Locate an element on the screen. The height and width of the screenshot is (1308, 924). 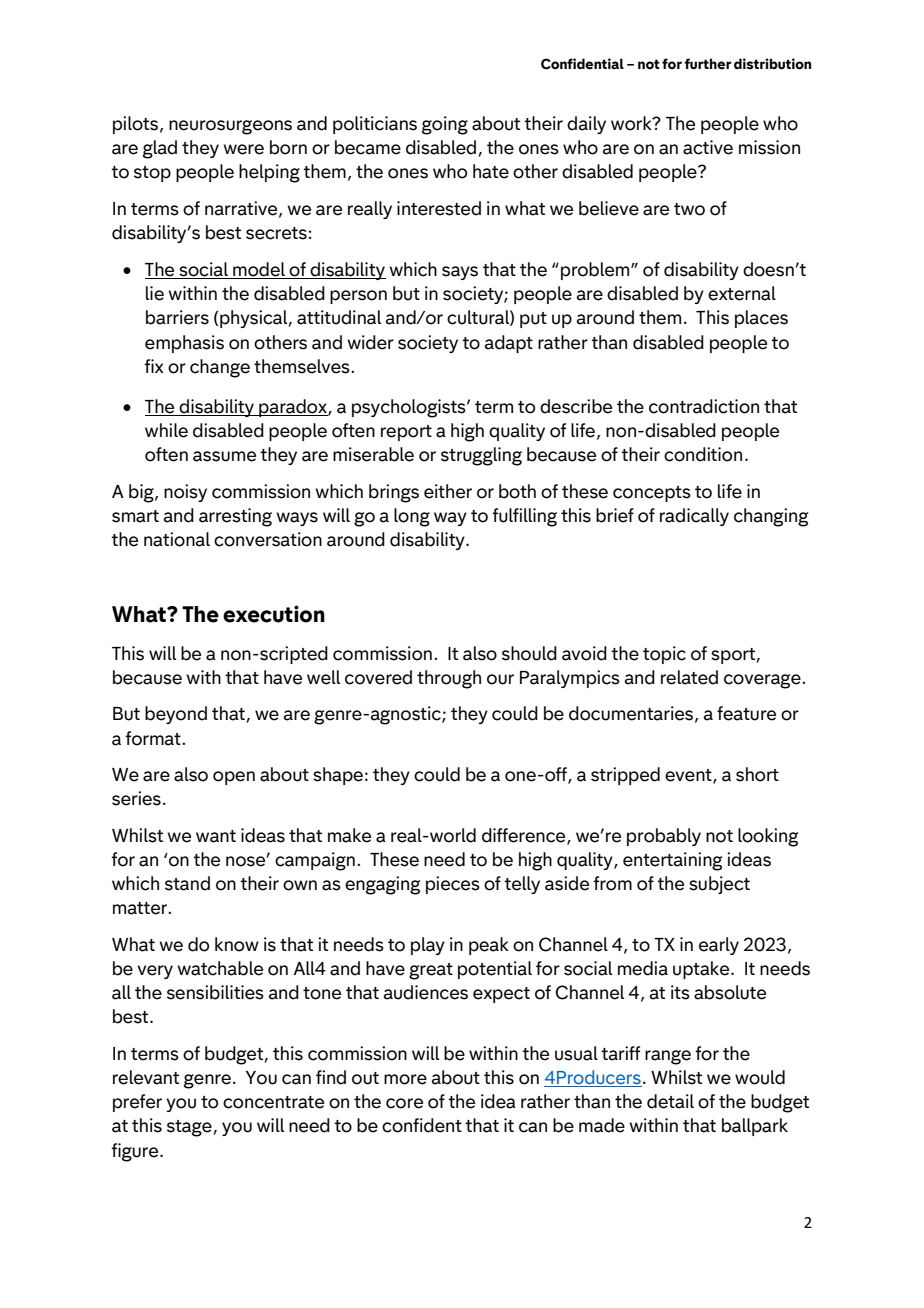
stage is located at coordinates (190, 1128).
